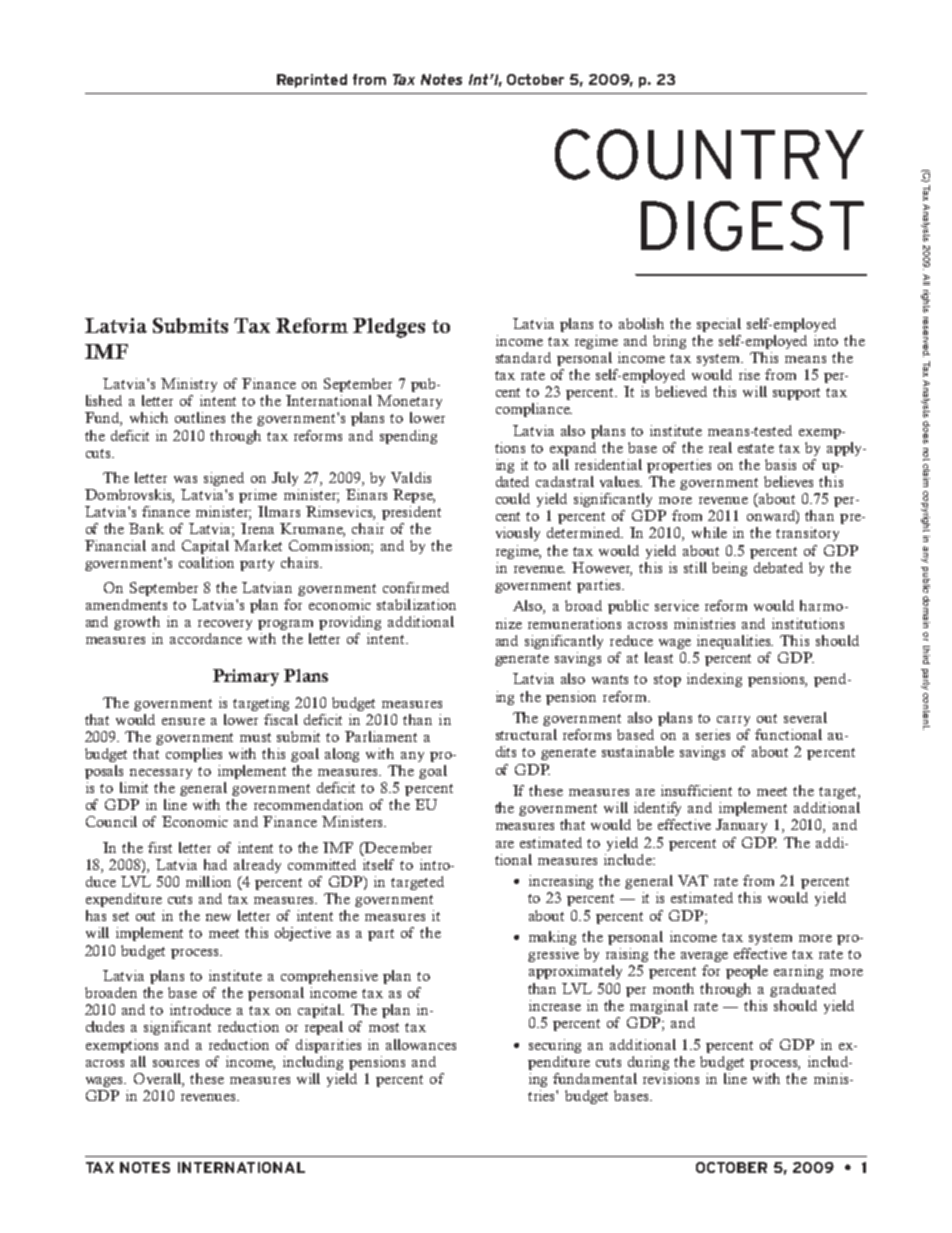 The image size is (952, 1233). I want to click on COUNTRY, so click(709, 154).
